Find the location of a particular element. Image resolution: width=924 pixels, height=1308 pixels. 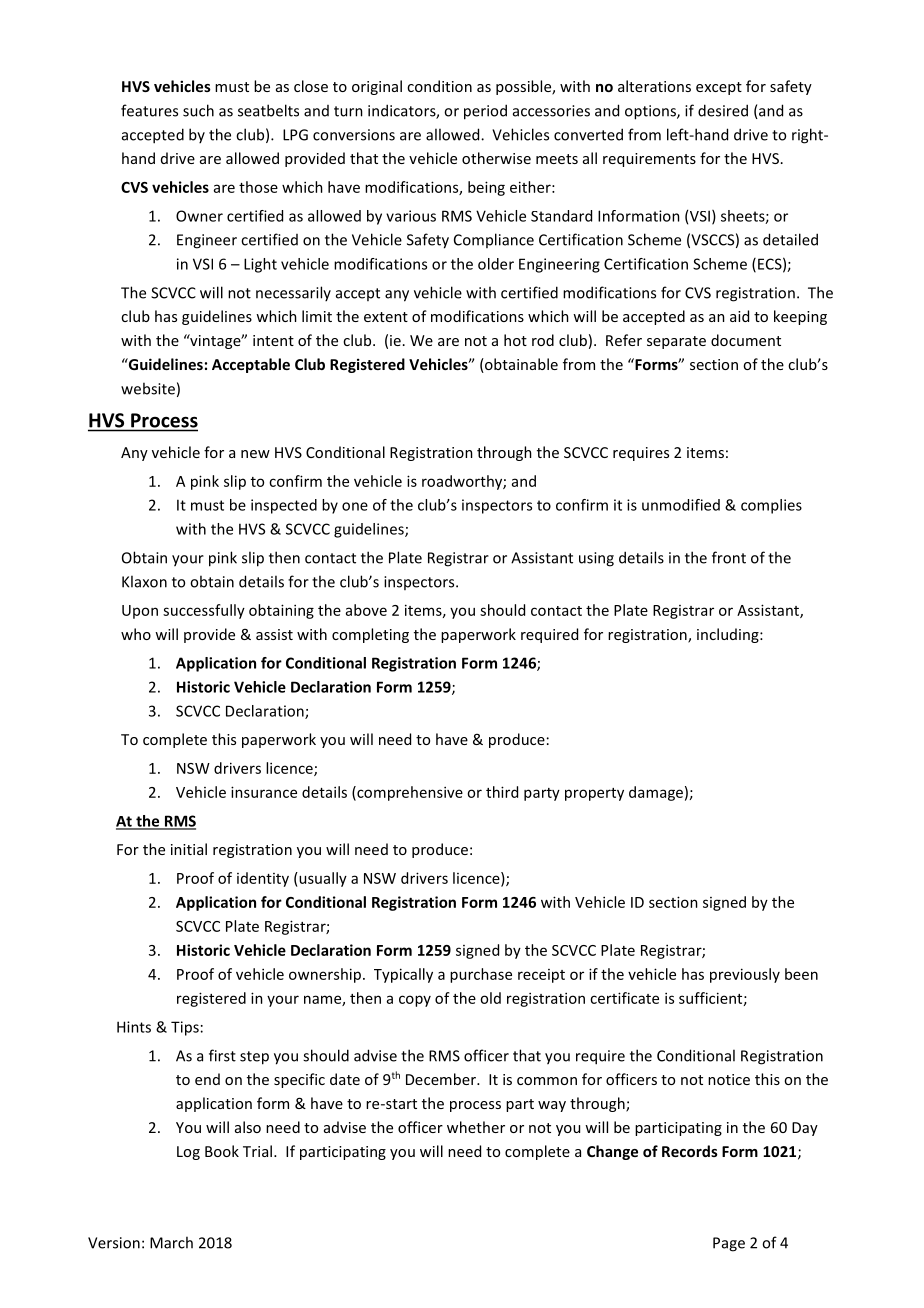

website is located at coordinates (148, 388).
